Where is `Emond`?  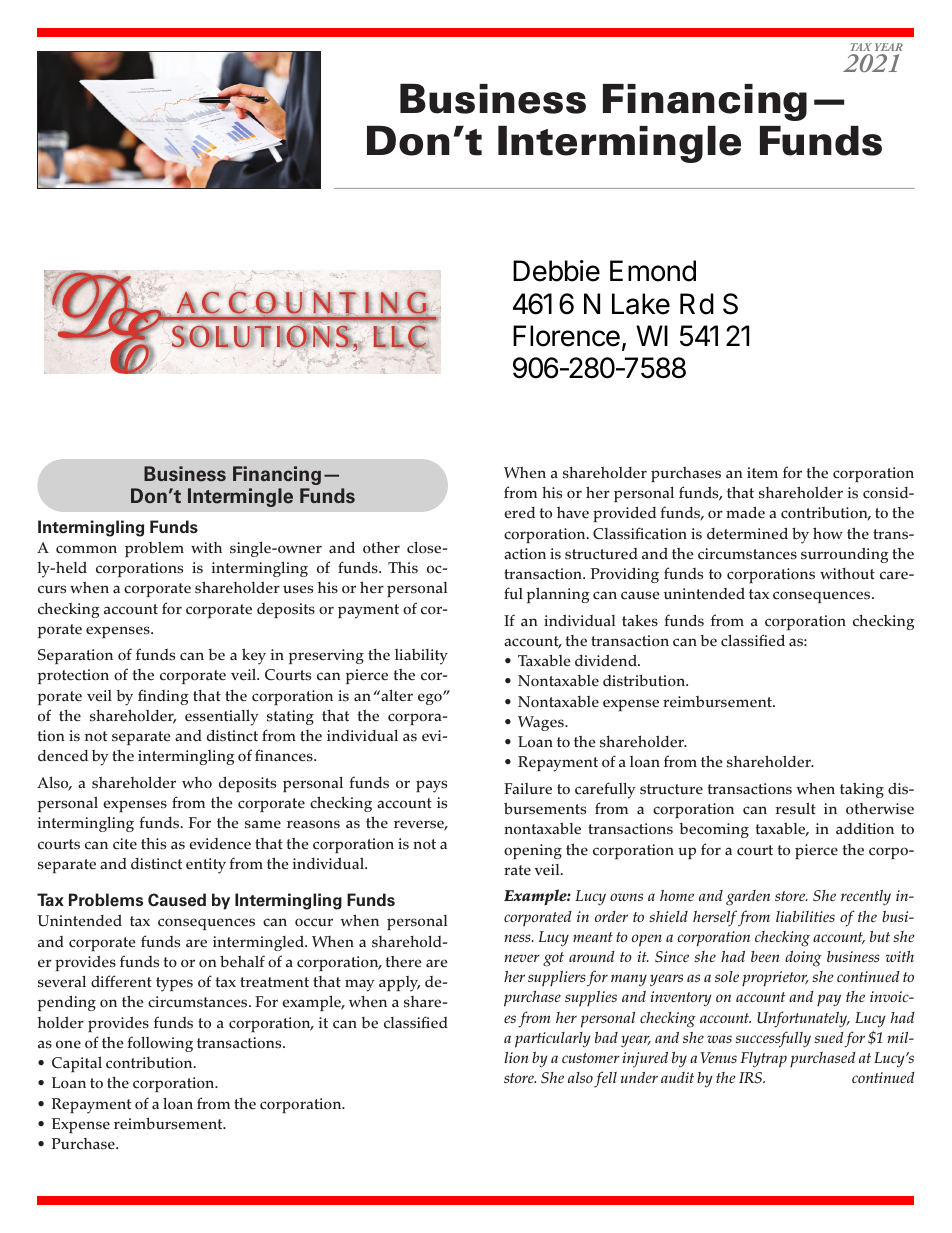
Emond is located at coordinates (653, 271).
